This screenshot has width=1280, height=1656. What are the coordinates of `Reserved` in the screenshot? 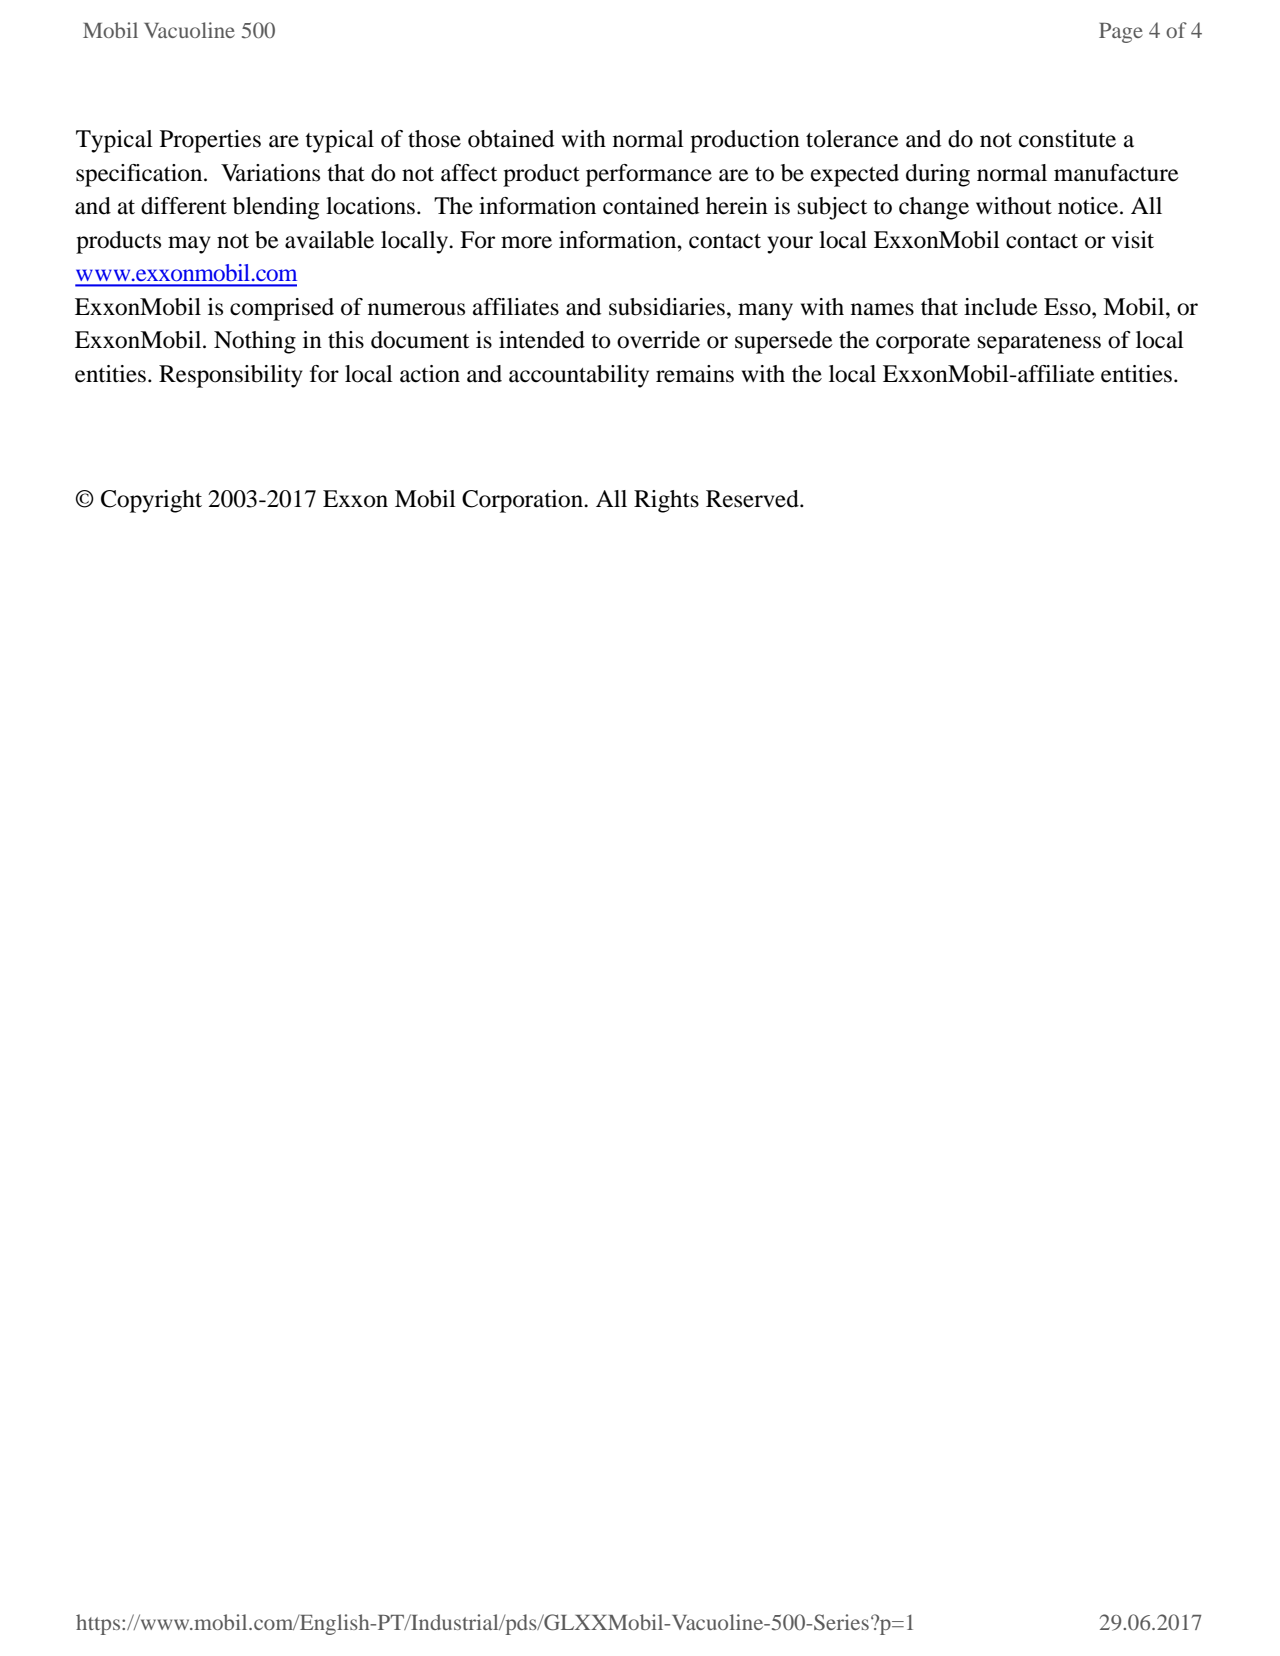 It's located at (753, 499).
